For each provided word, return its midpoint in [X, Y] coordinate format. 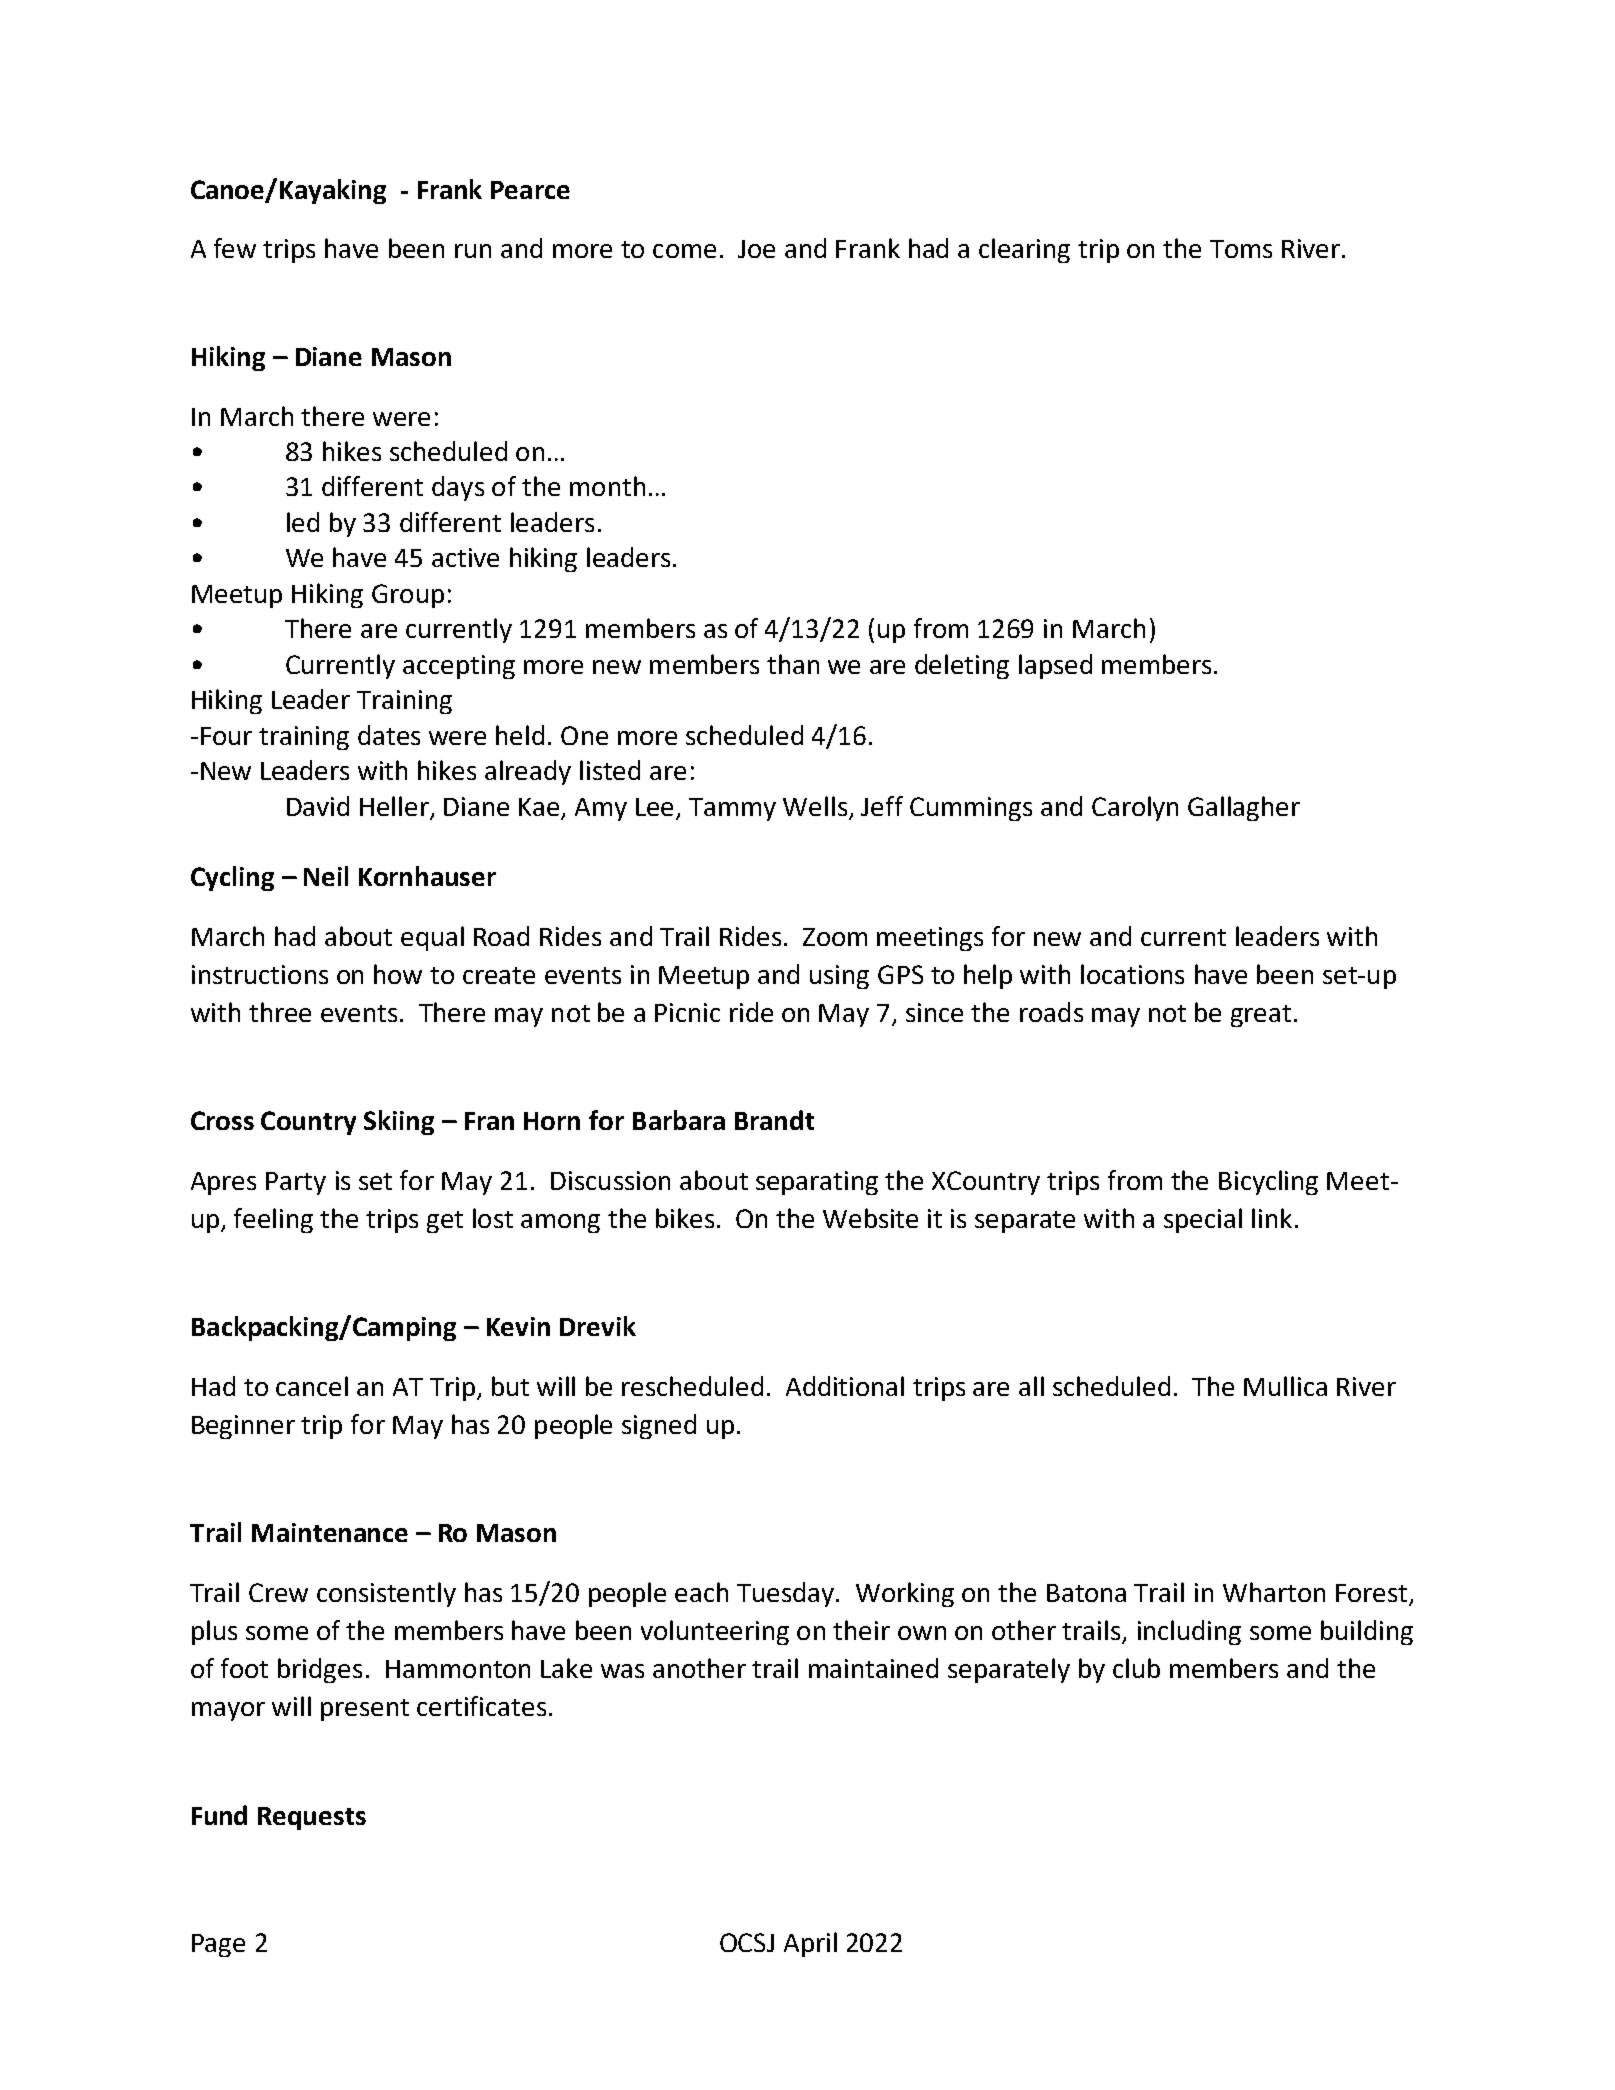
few [235, 248]
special [1203, 1220]
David [318, 806]
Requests [312, 1818]
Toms [1241, 249]
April [810, 1944]
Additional [845, 1386]
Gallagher [1244, 808]
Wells [815, 806]
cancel [312, 1386]
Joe [756, 249]
